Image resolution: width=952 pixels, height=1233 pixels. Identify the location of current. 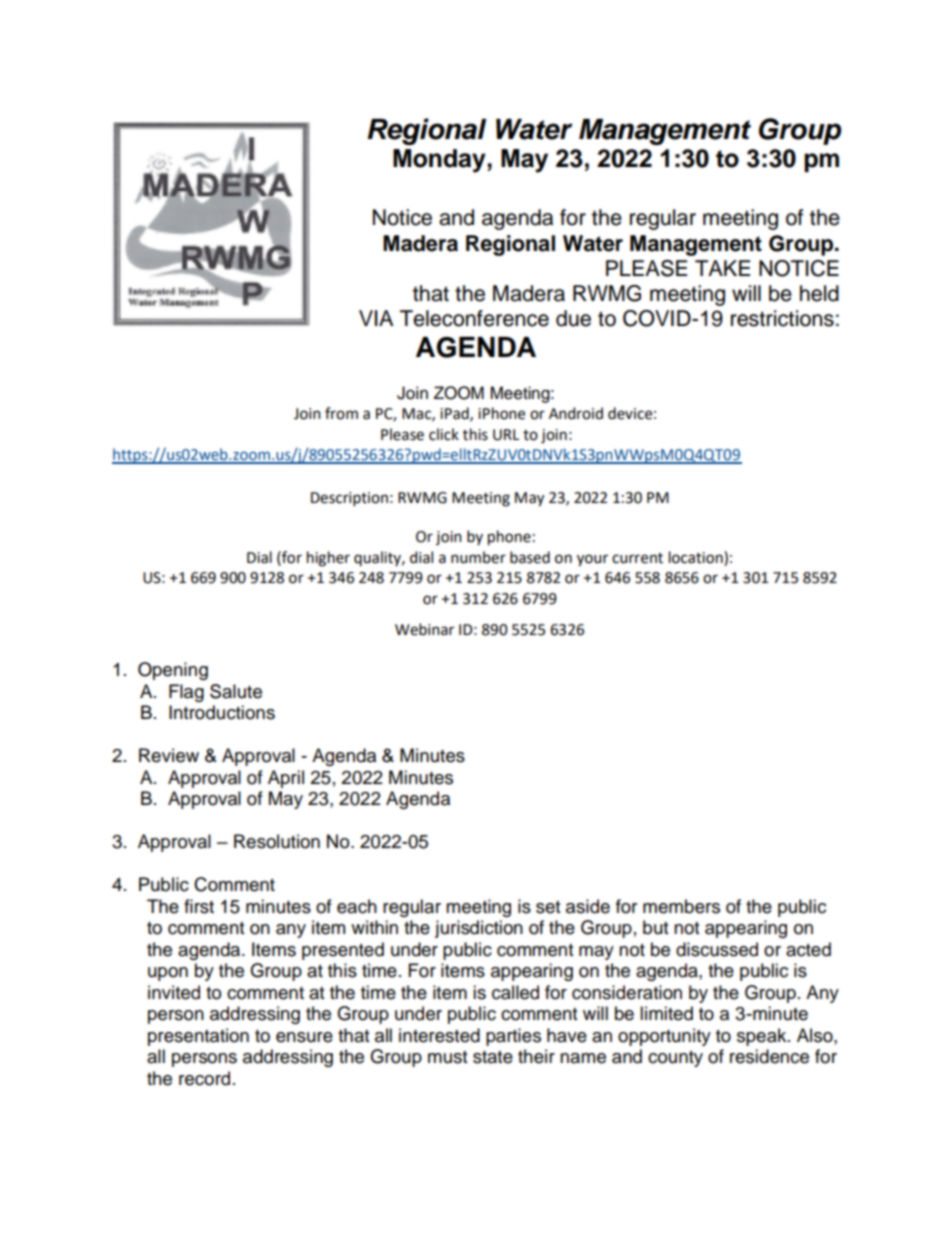
(637, 558).
